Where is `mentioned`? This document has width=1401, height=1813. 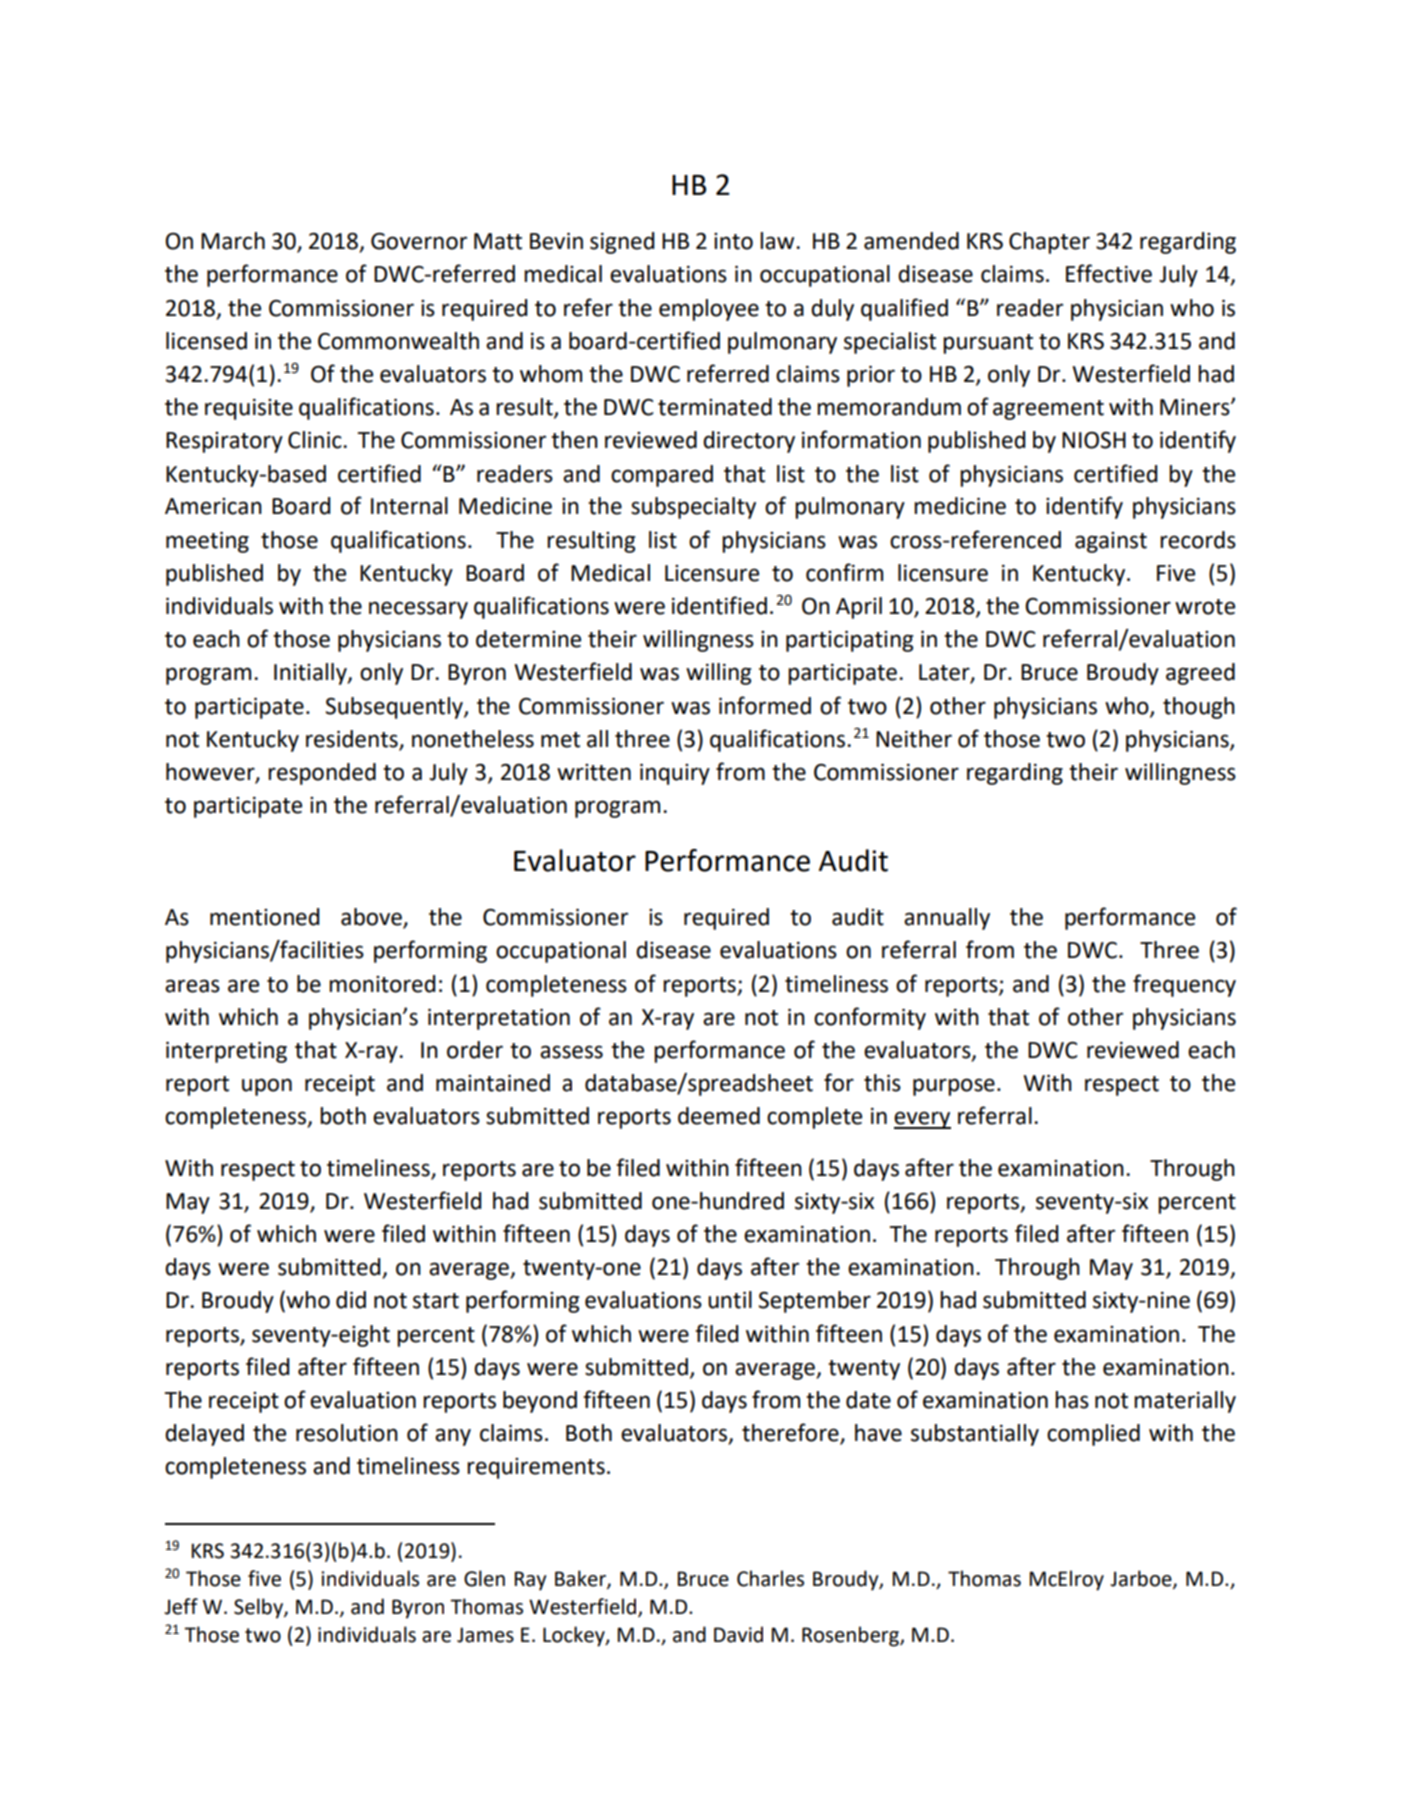 mentioned is located at coordinates (264, 917).
